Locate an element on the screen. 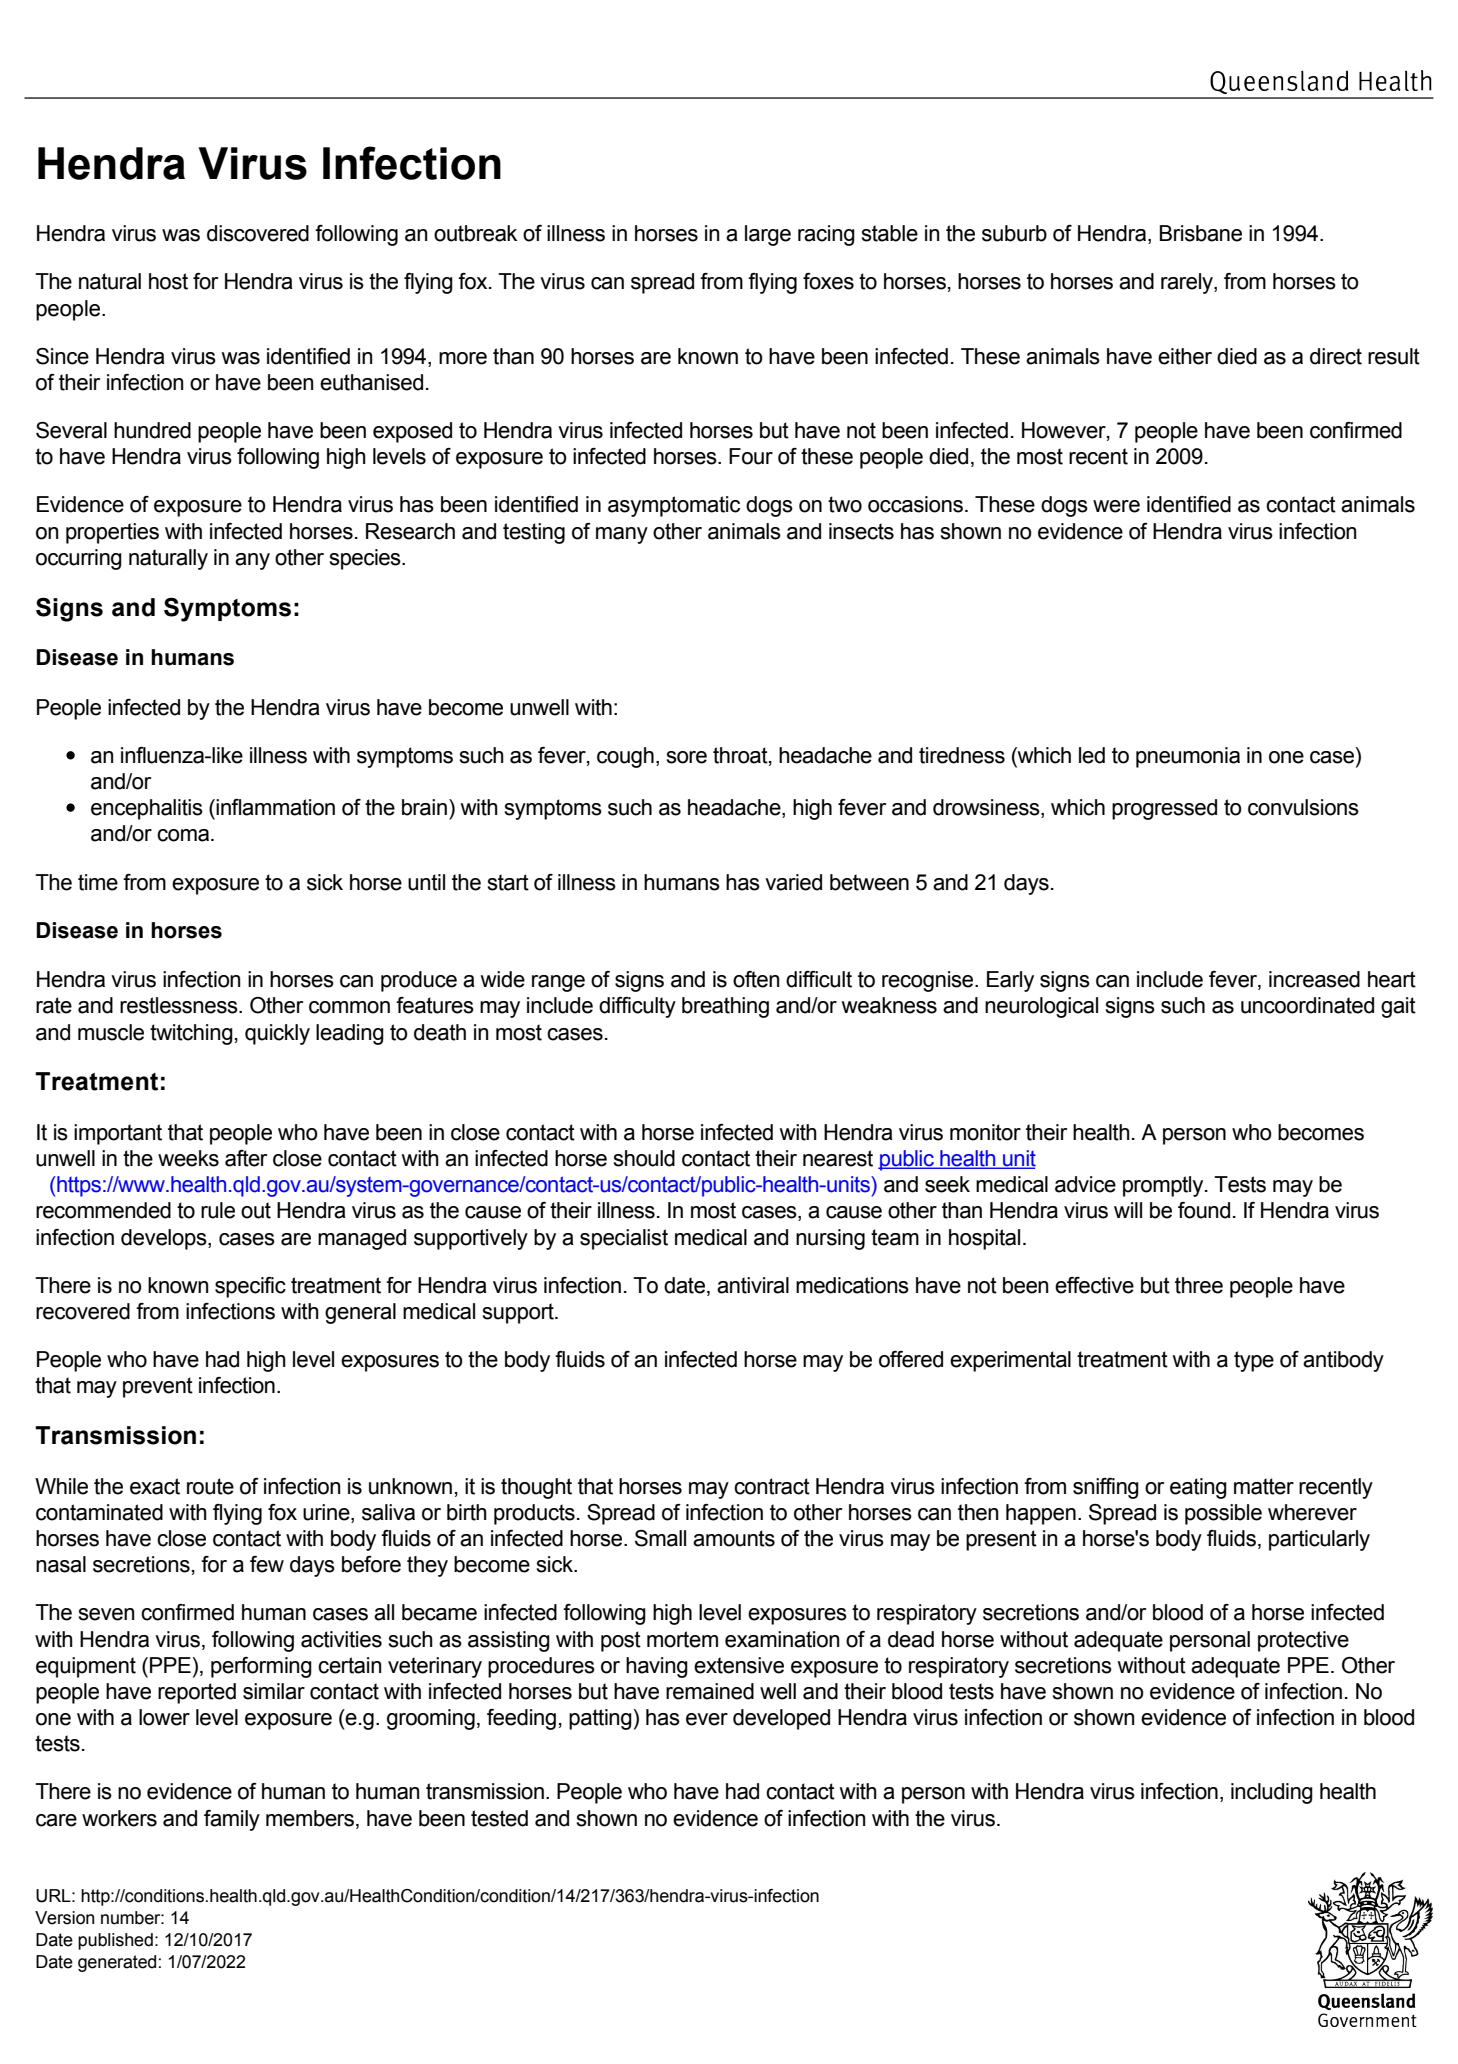 The image size is (1458, 2064). including is located at coordinates (1272, 1793).
